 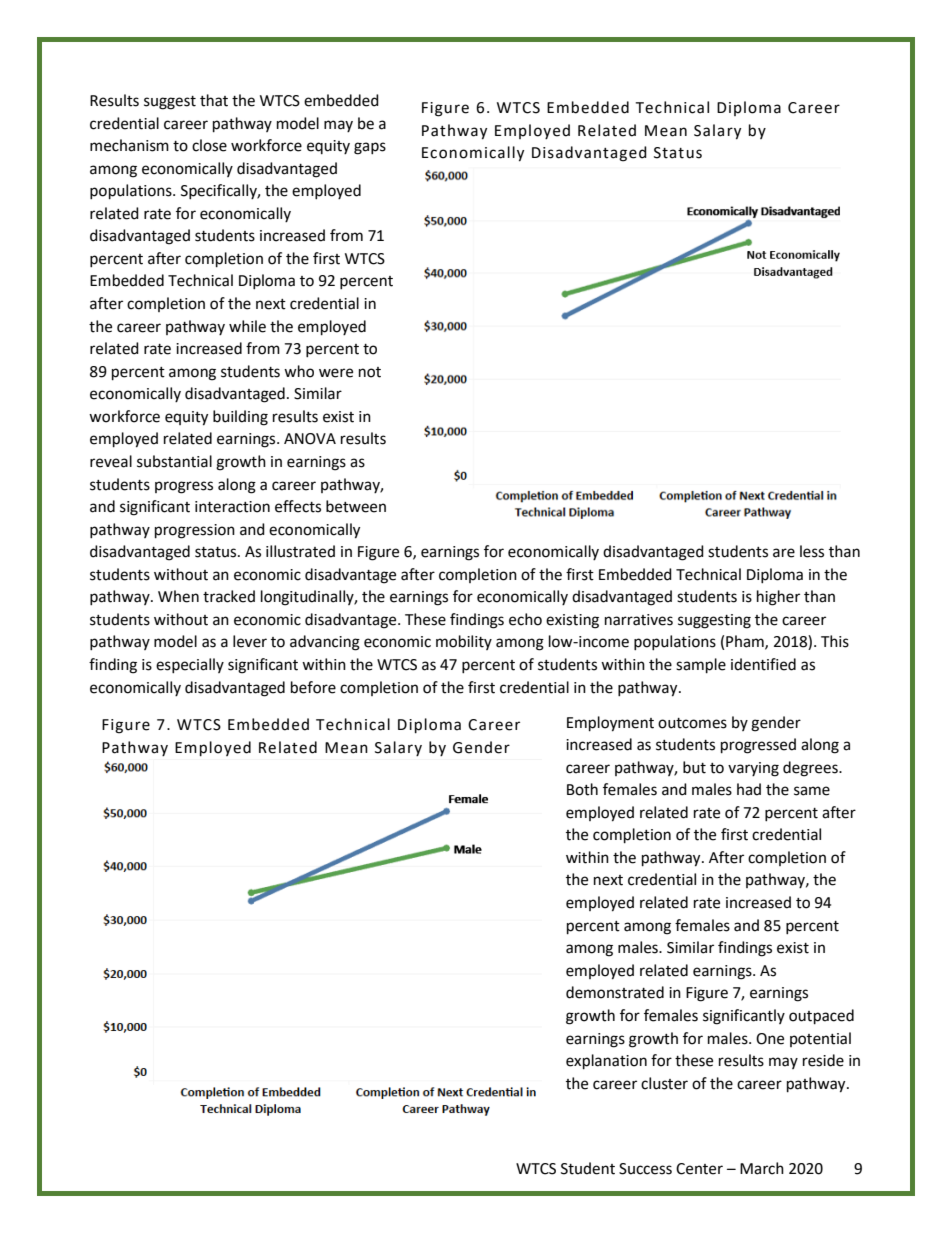 I want to click on mobility, so click(x=464, y=642).
